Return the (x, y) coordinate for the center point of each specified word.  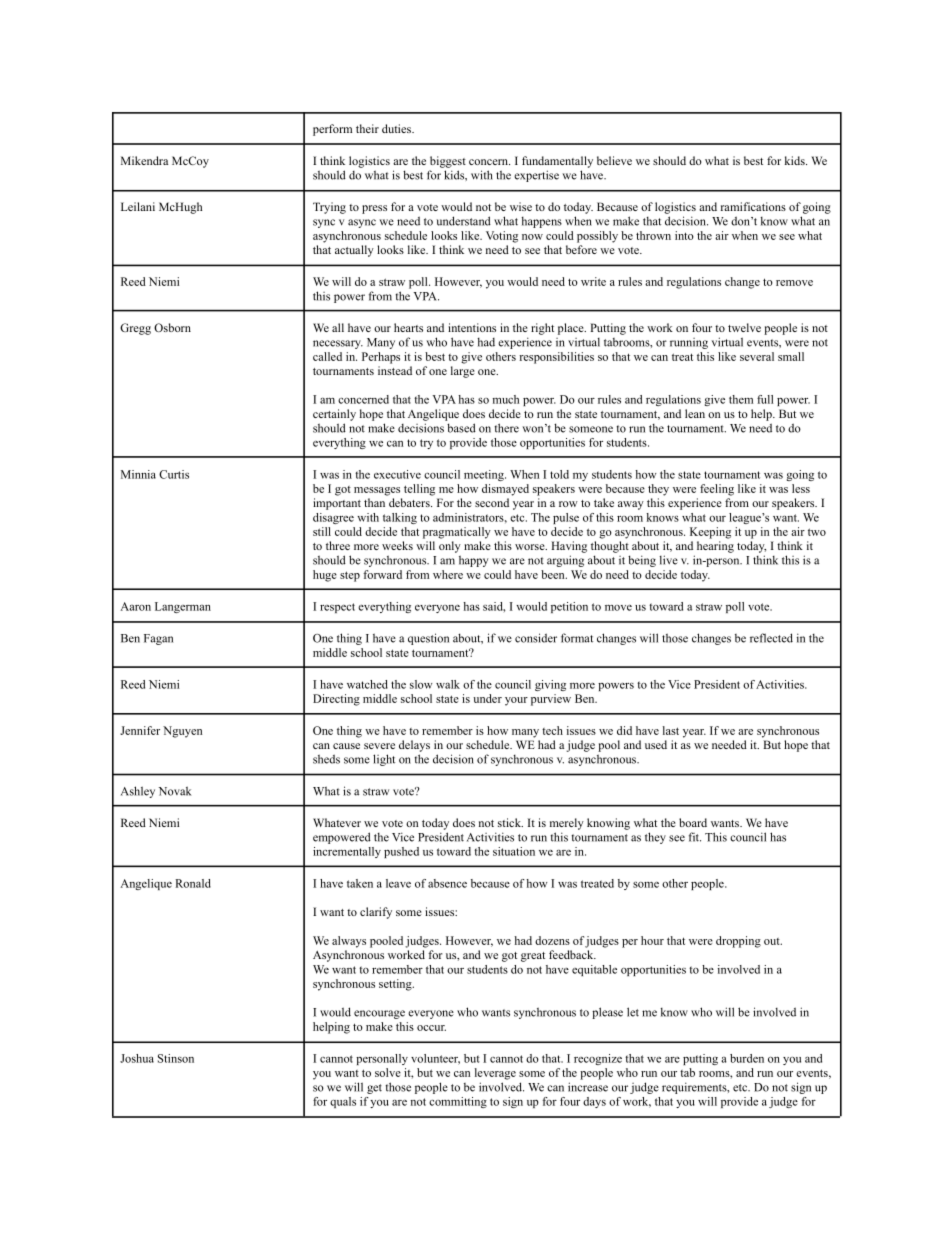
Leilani (138, 206)
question (428, 639)
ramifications (753, 206)
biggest (448, 162)
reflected (771, 638)
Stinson (176, 1058)
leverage (495, 1074)
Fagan (158, 639)
